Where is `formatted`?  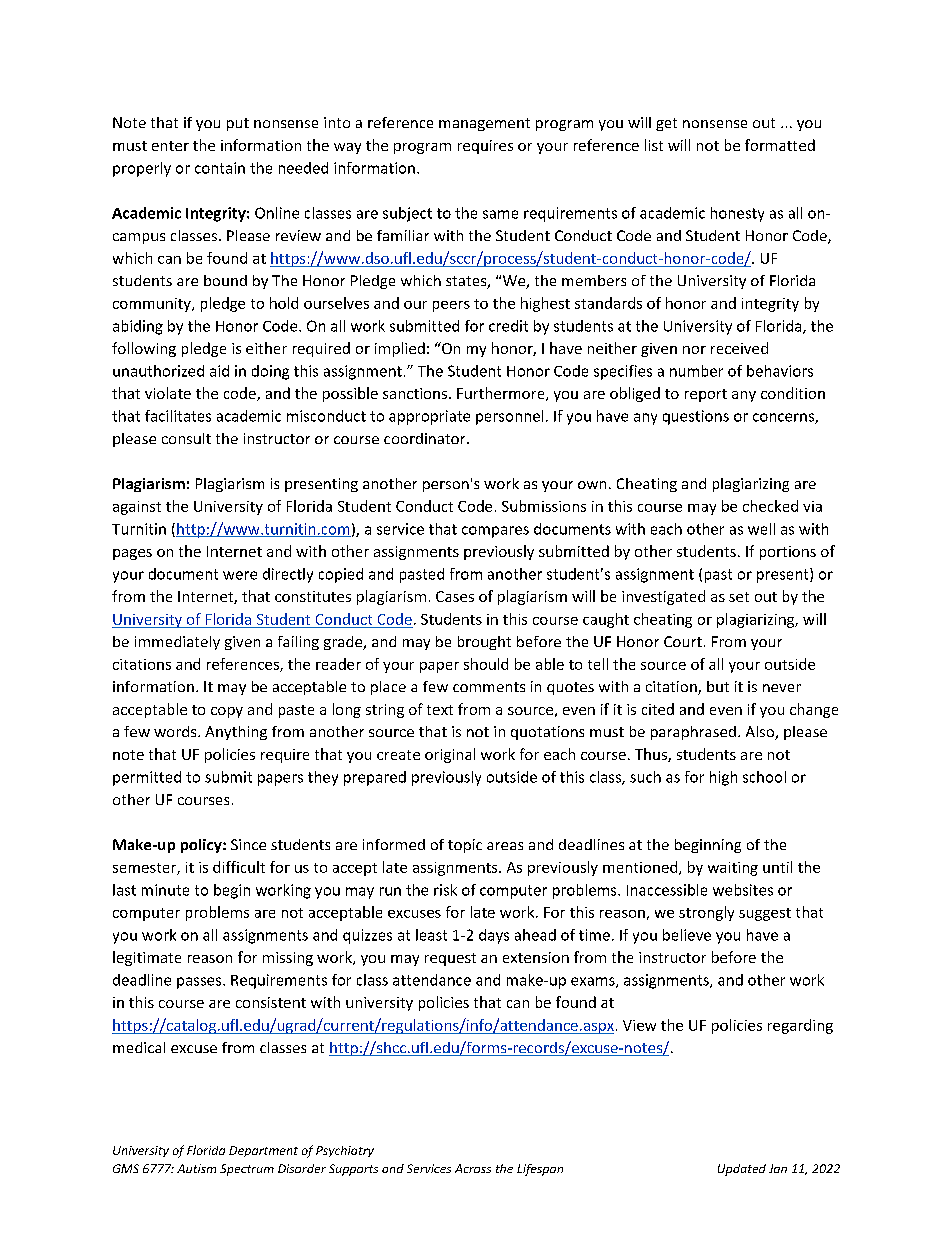
formatted is located at coordinates (780, 145).
